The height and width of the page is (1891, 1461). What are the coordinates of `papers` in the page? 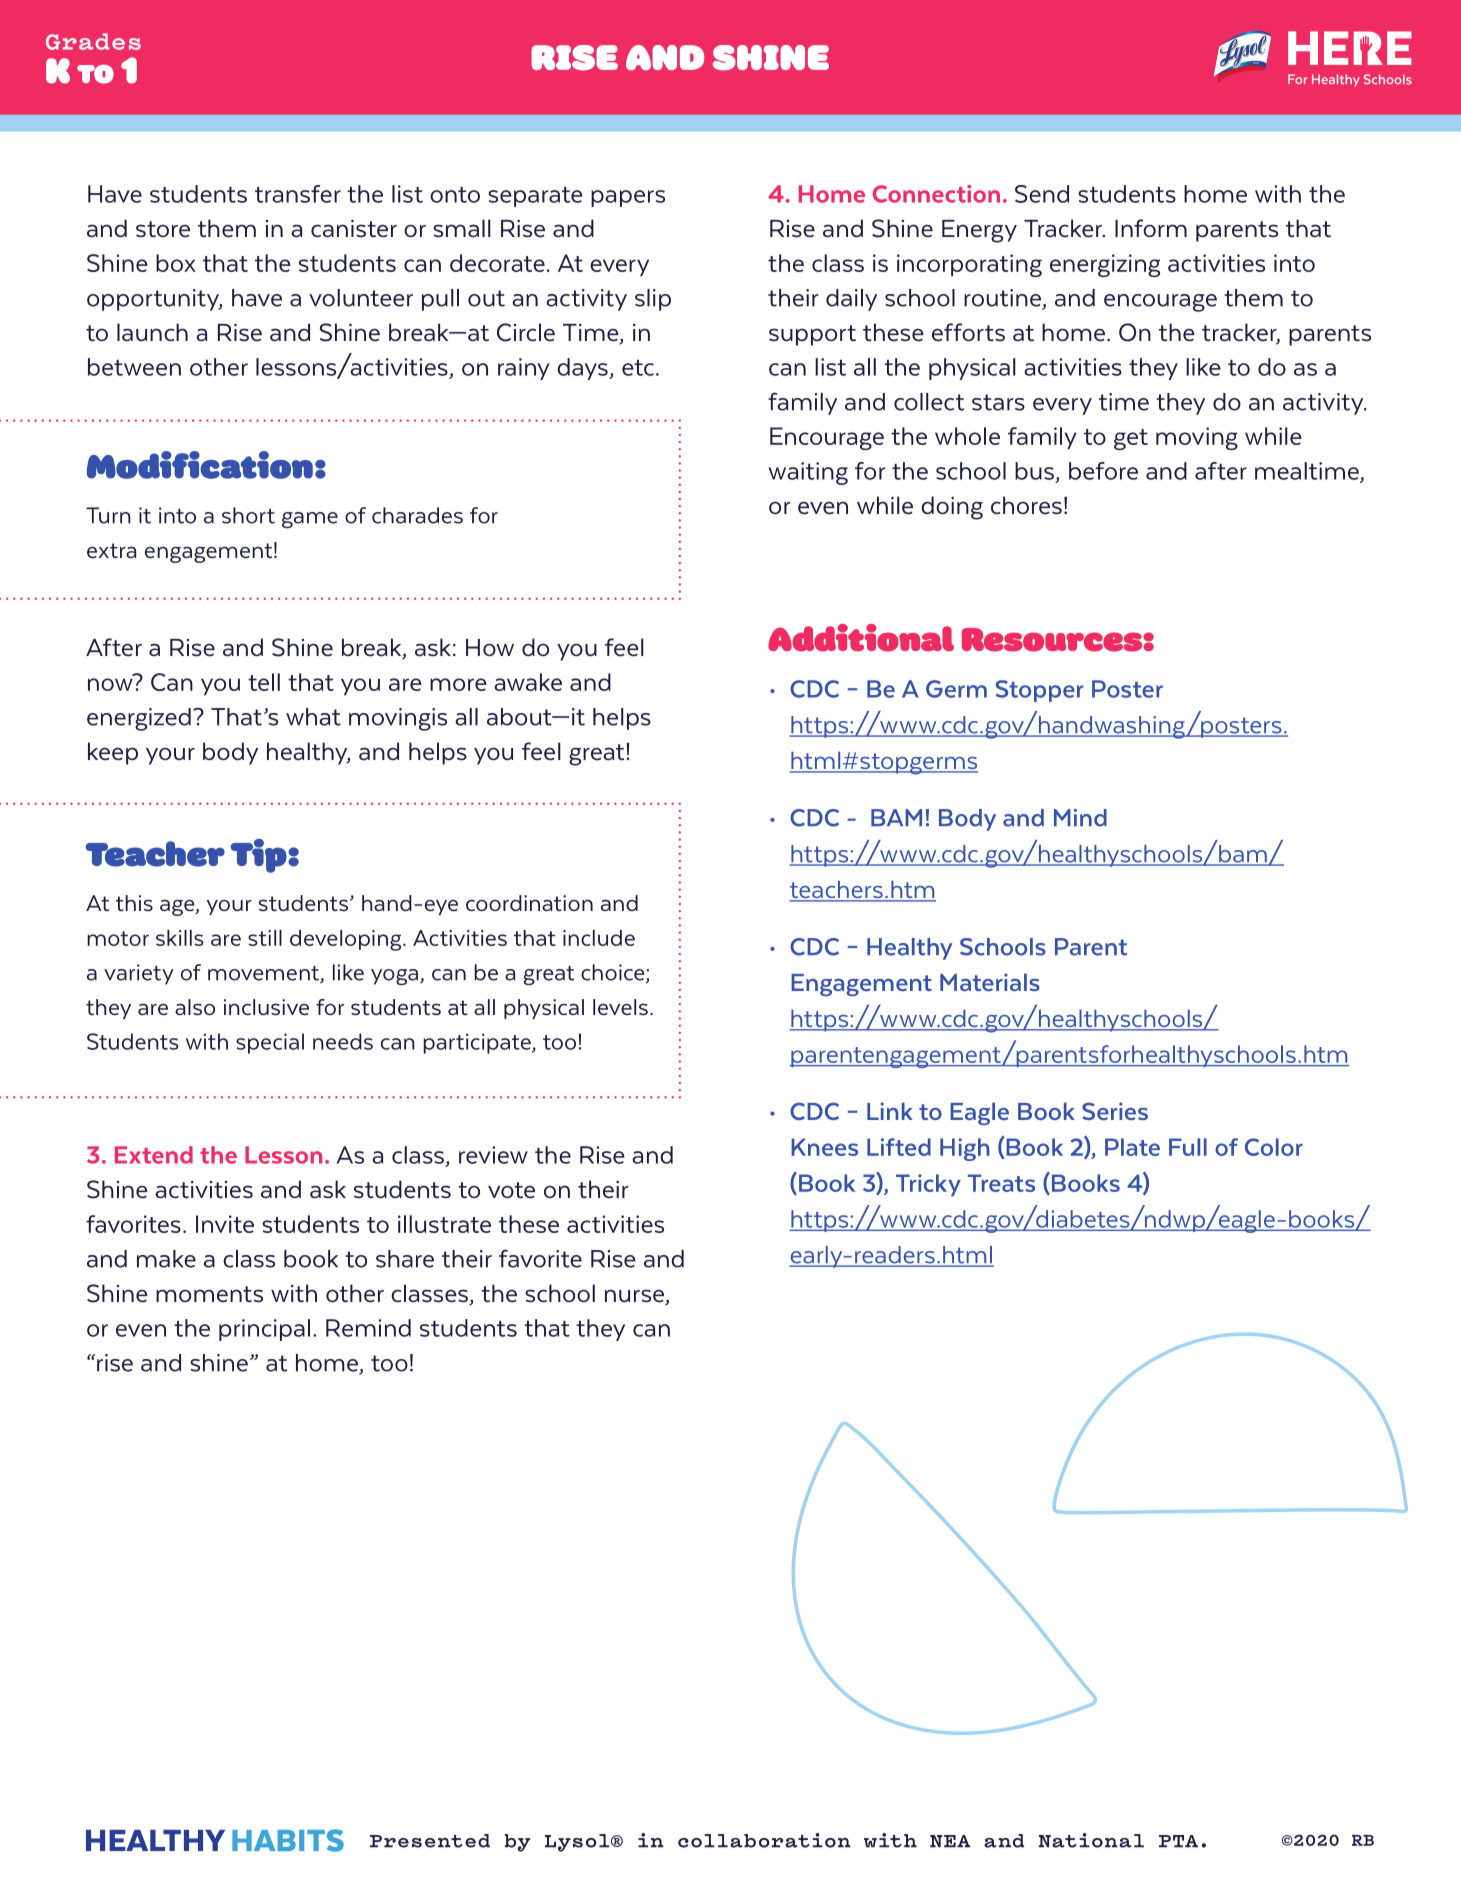 It's located at (628, 198).
